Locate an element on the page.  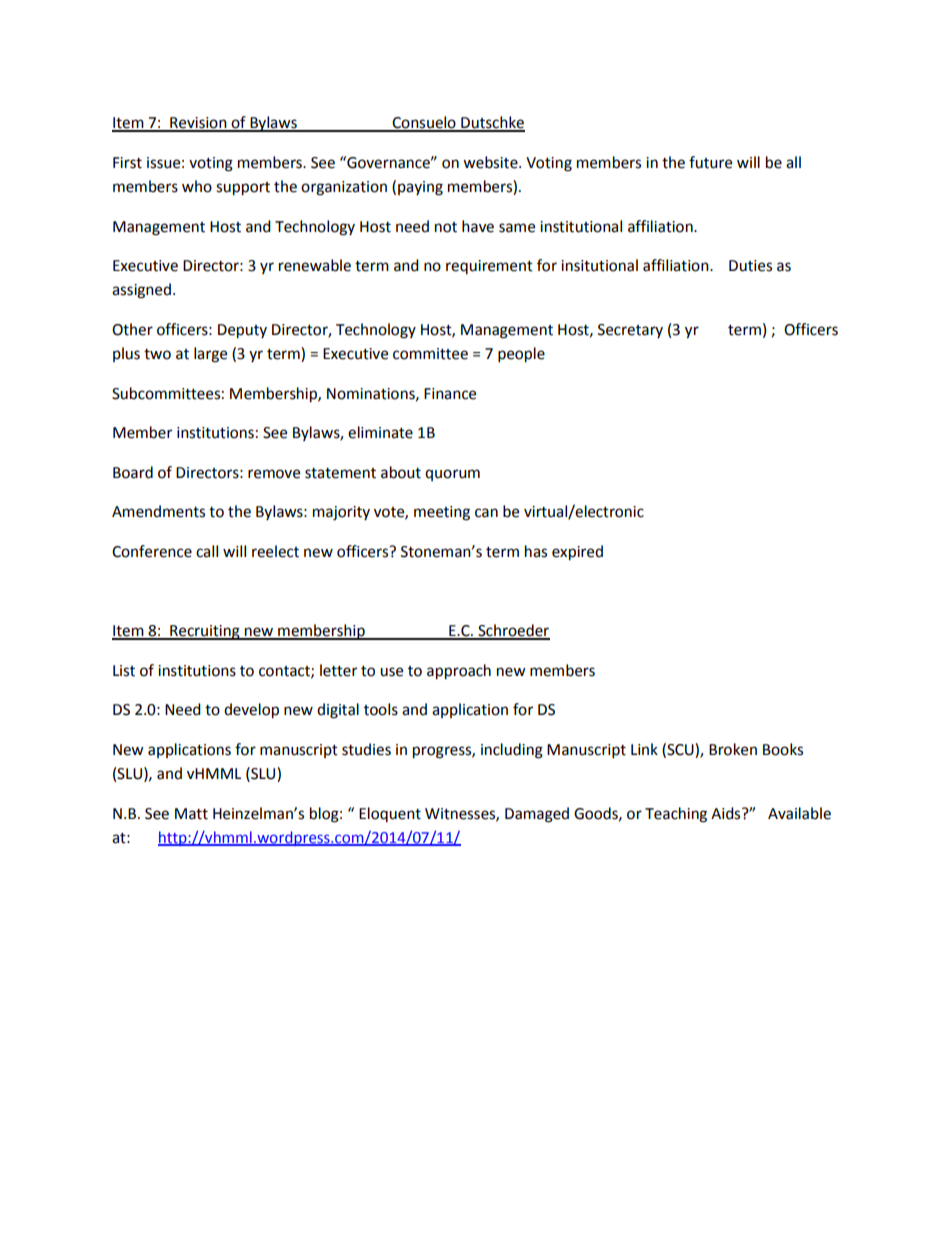
assigned is located at coordinates (141, 291).
